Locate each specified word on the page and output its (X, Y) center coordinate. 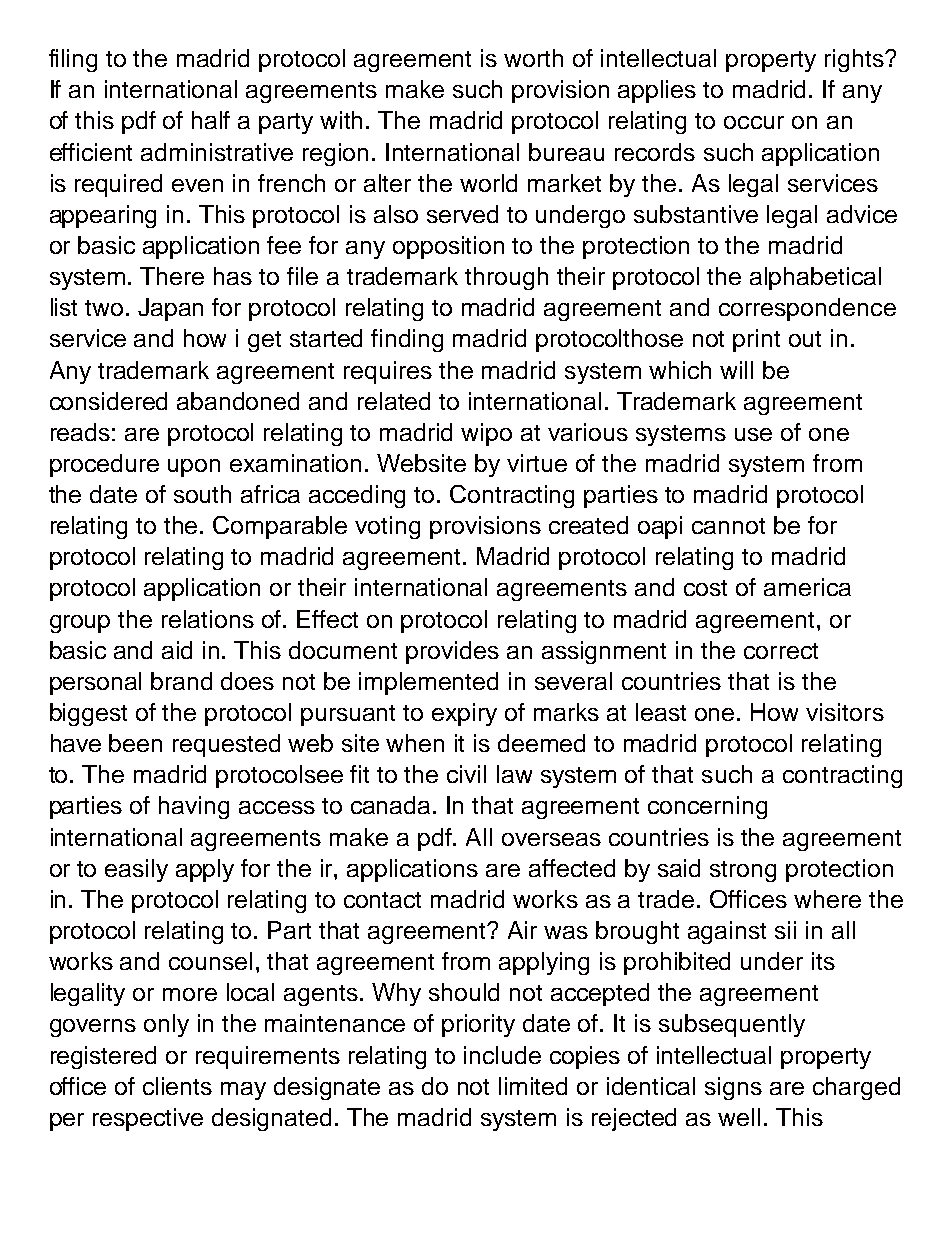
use (753, 434)
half (211, 120)
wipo (486, 434)
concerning (707, 807)
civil (466, 774)
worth (533, 58)
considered (108, 401)
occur (754, 122)
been (135, 743)
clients (177, 1086)
